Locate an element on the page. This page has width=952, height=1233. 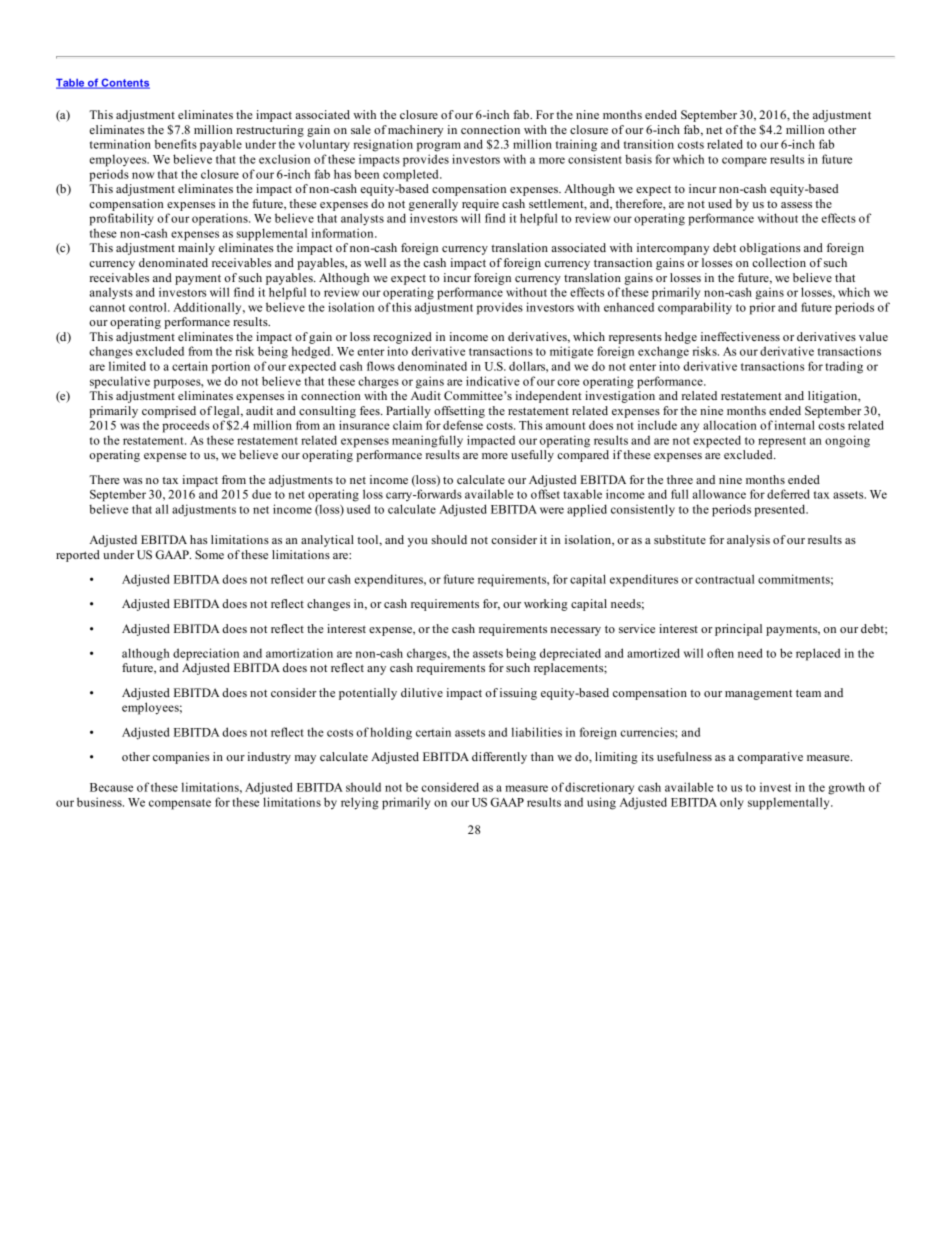
working is located at coordinates (546, 605).
